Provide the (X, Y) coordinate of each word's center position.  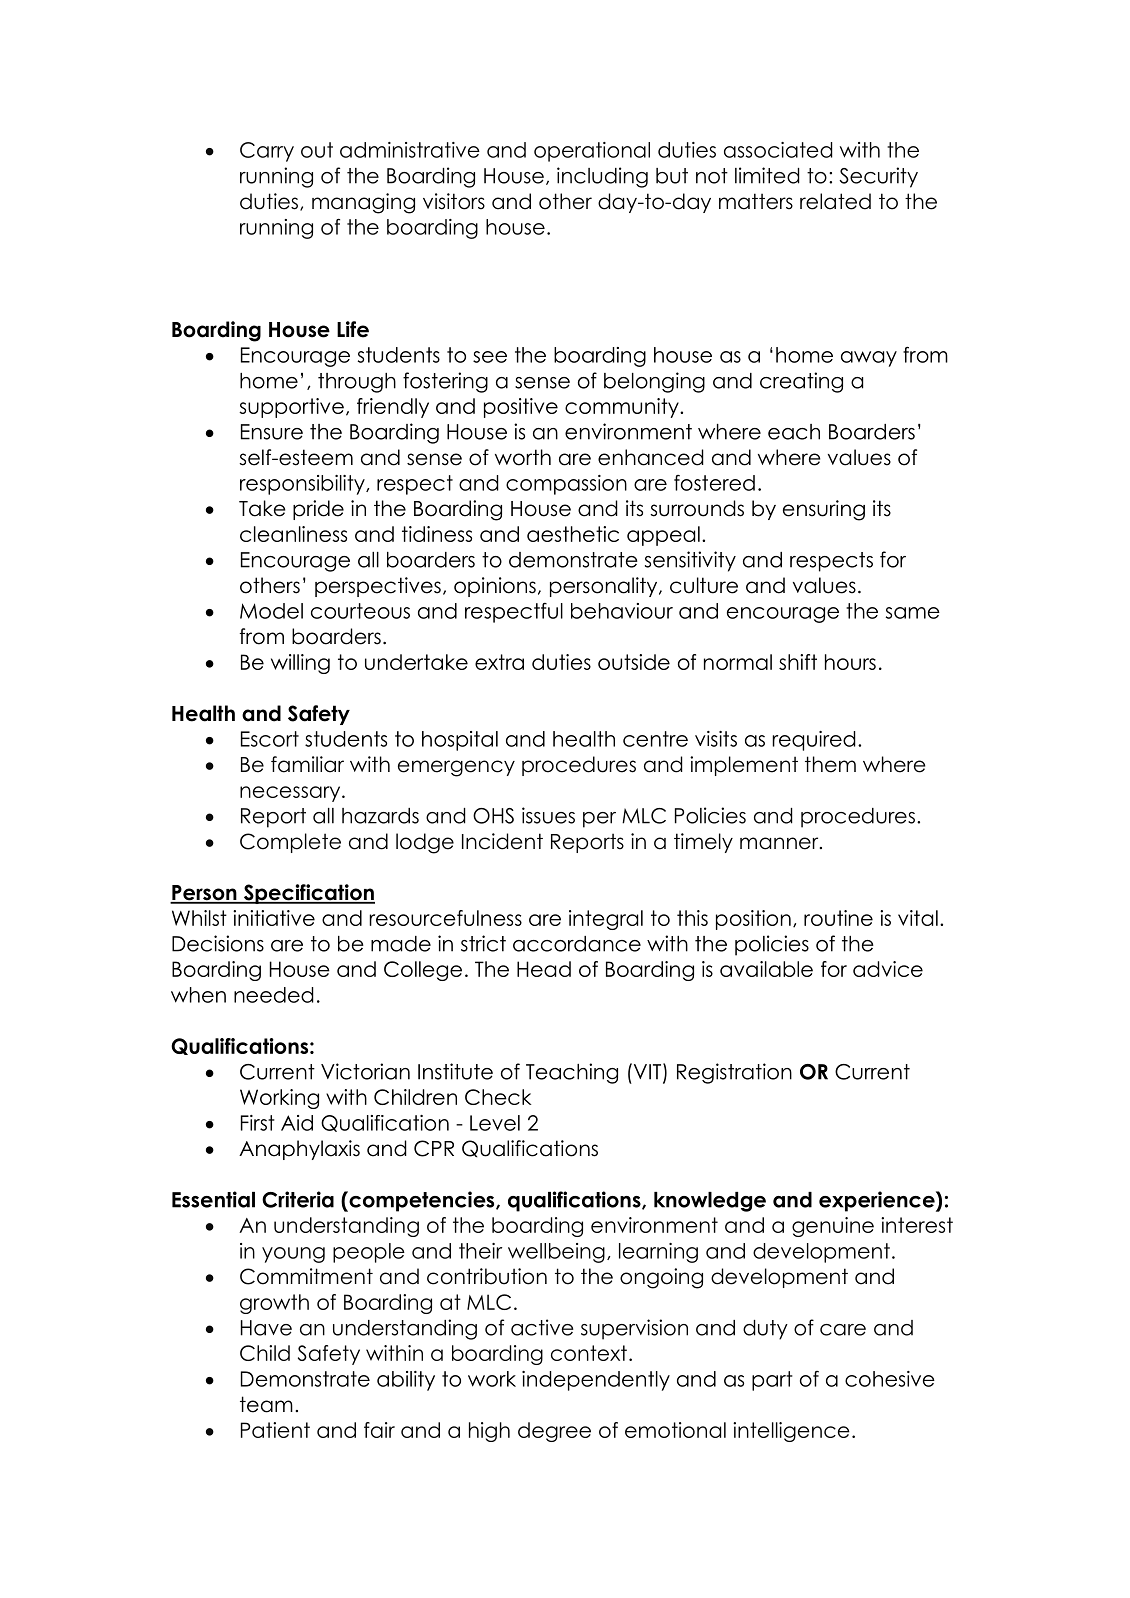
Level (495, 1123)
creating (801, 382)
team (266, 1404)
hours (850, 662)
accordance (577, 944)
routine (838, 918)
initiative (274, 918)
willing (300, 664)
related (835, 201)
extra (499, 662)
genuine (833, 1227)
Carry (267, 152)
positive (521, 408)
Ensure (272, 432)
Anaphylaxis (299, 1150)
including (602, 177)
